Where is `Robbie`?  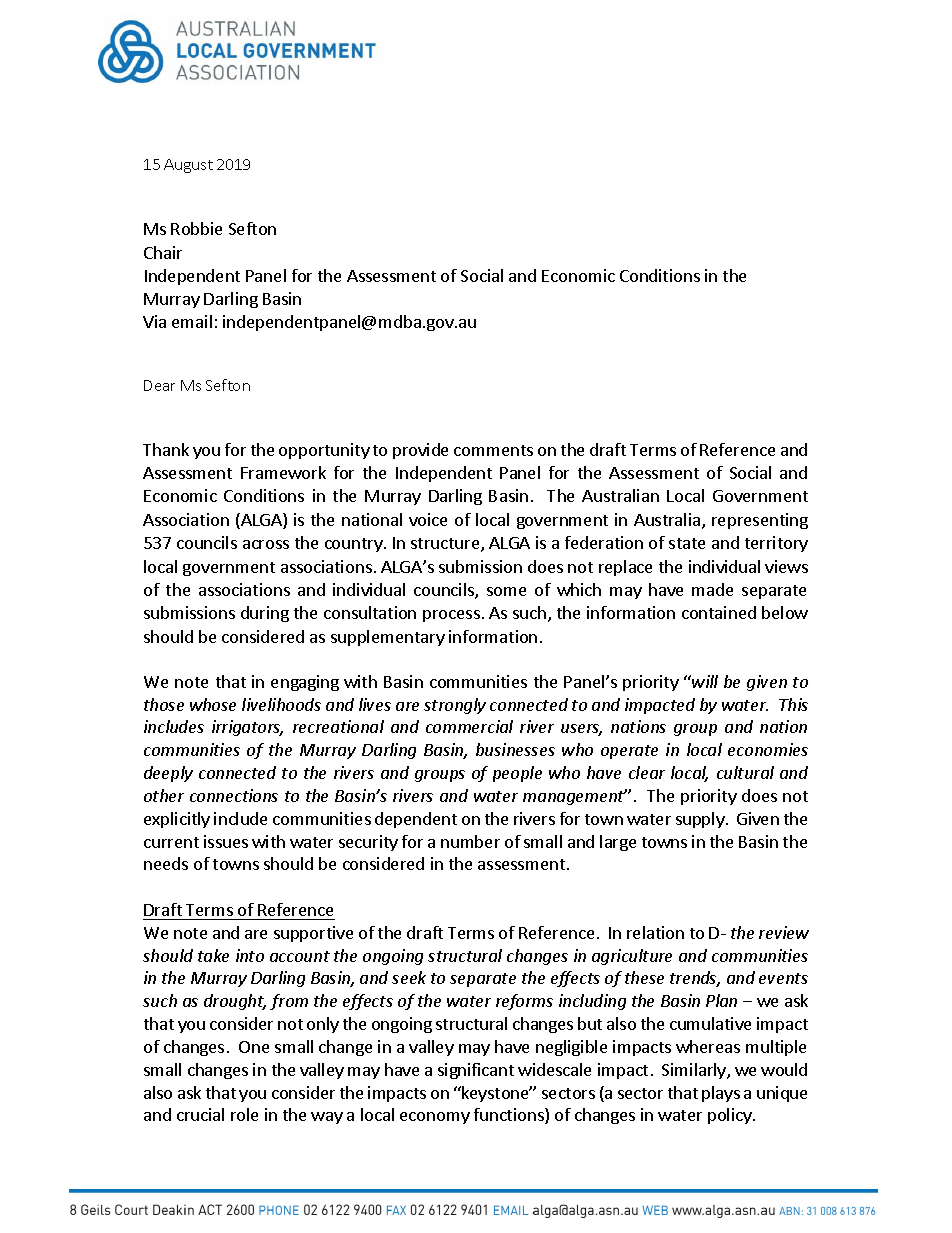
Robbie is located at coordinates (196, 228).
